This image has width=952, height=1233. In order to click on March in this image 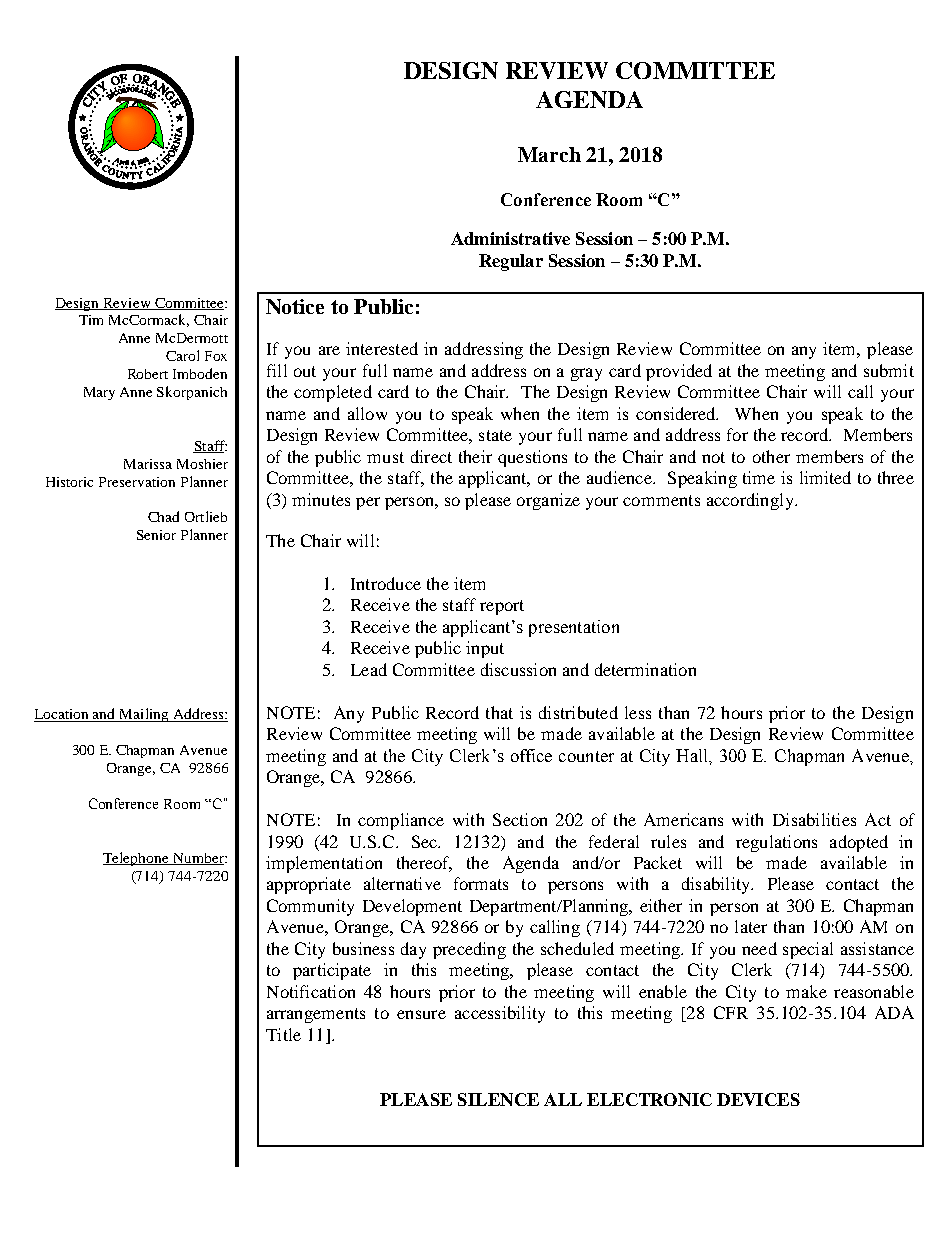, I will do `click(549, 154)`.
